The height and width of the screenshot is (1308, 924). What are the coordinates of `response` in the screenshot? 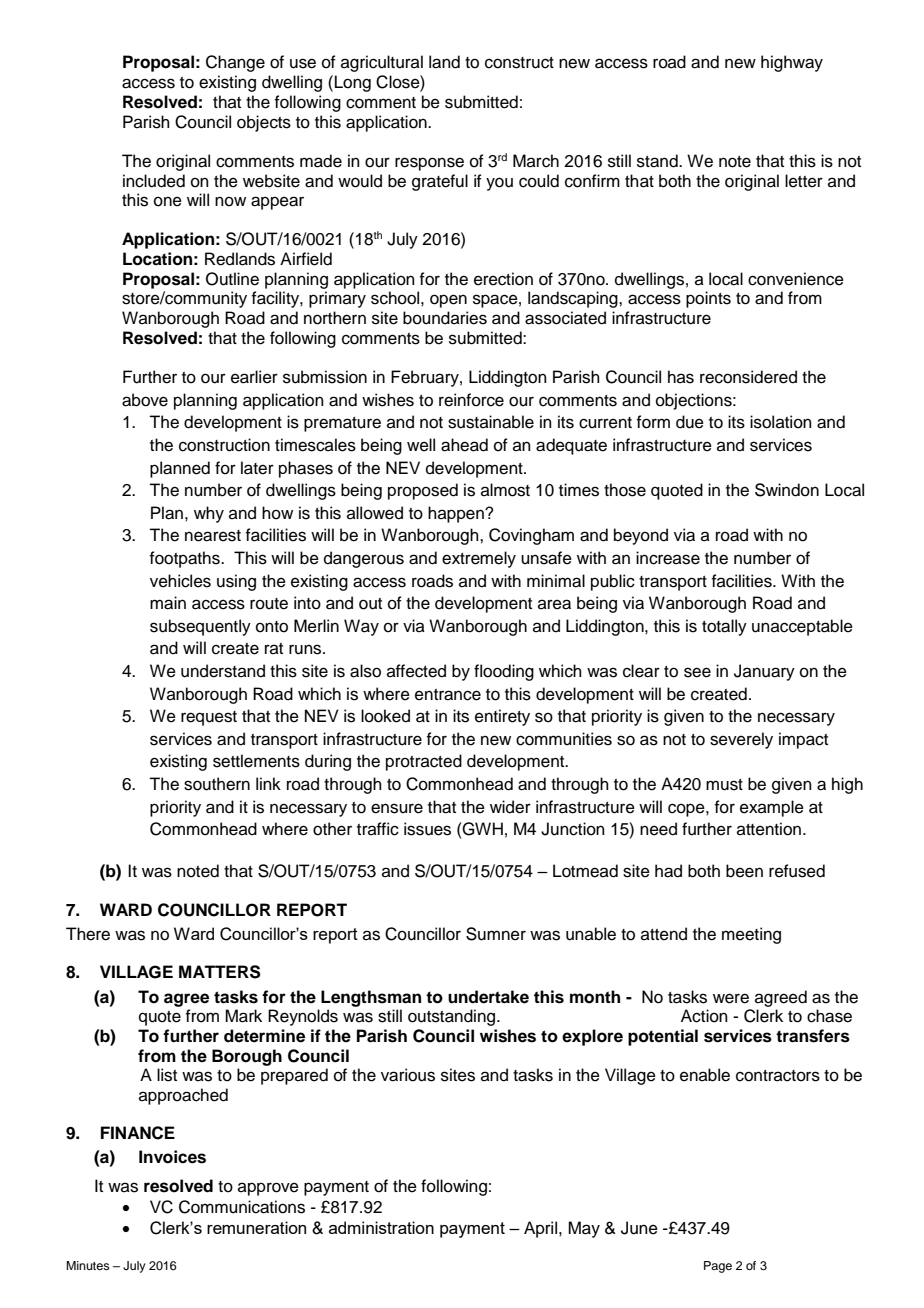 It's located at (429, 164).
